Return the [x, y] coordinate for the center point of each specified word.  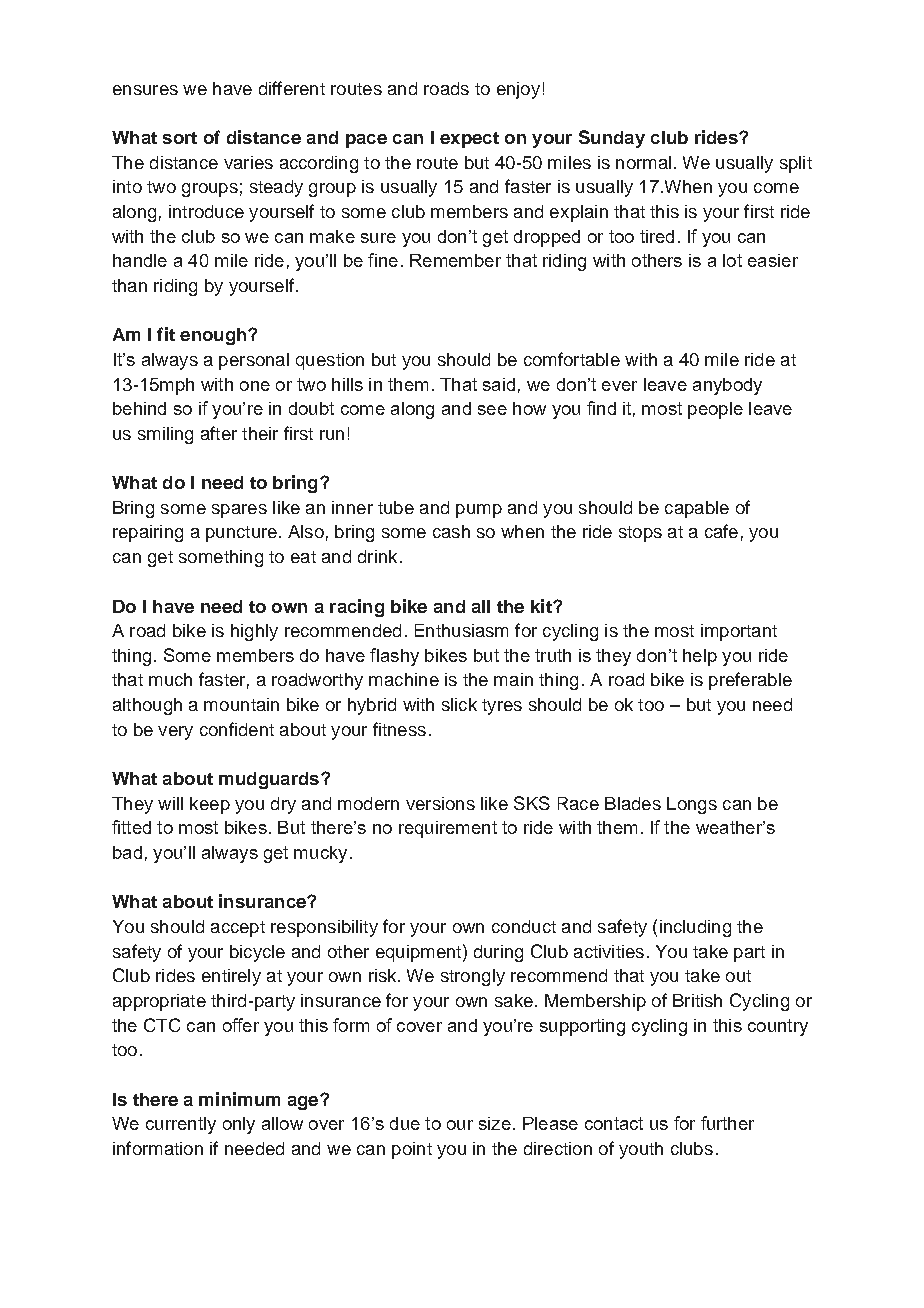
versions [440, 803]
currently [181, 1125]
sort [180, 138]
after [219, 433]
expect [469, 140]
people [715, 410]
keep [210, 805]
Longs [692, 805]
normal [643, 162]
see [492, 410]
